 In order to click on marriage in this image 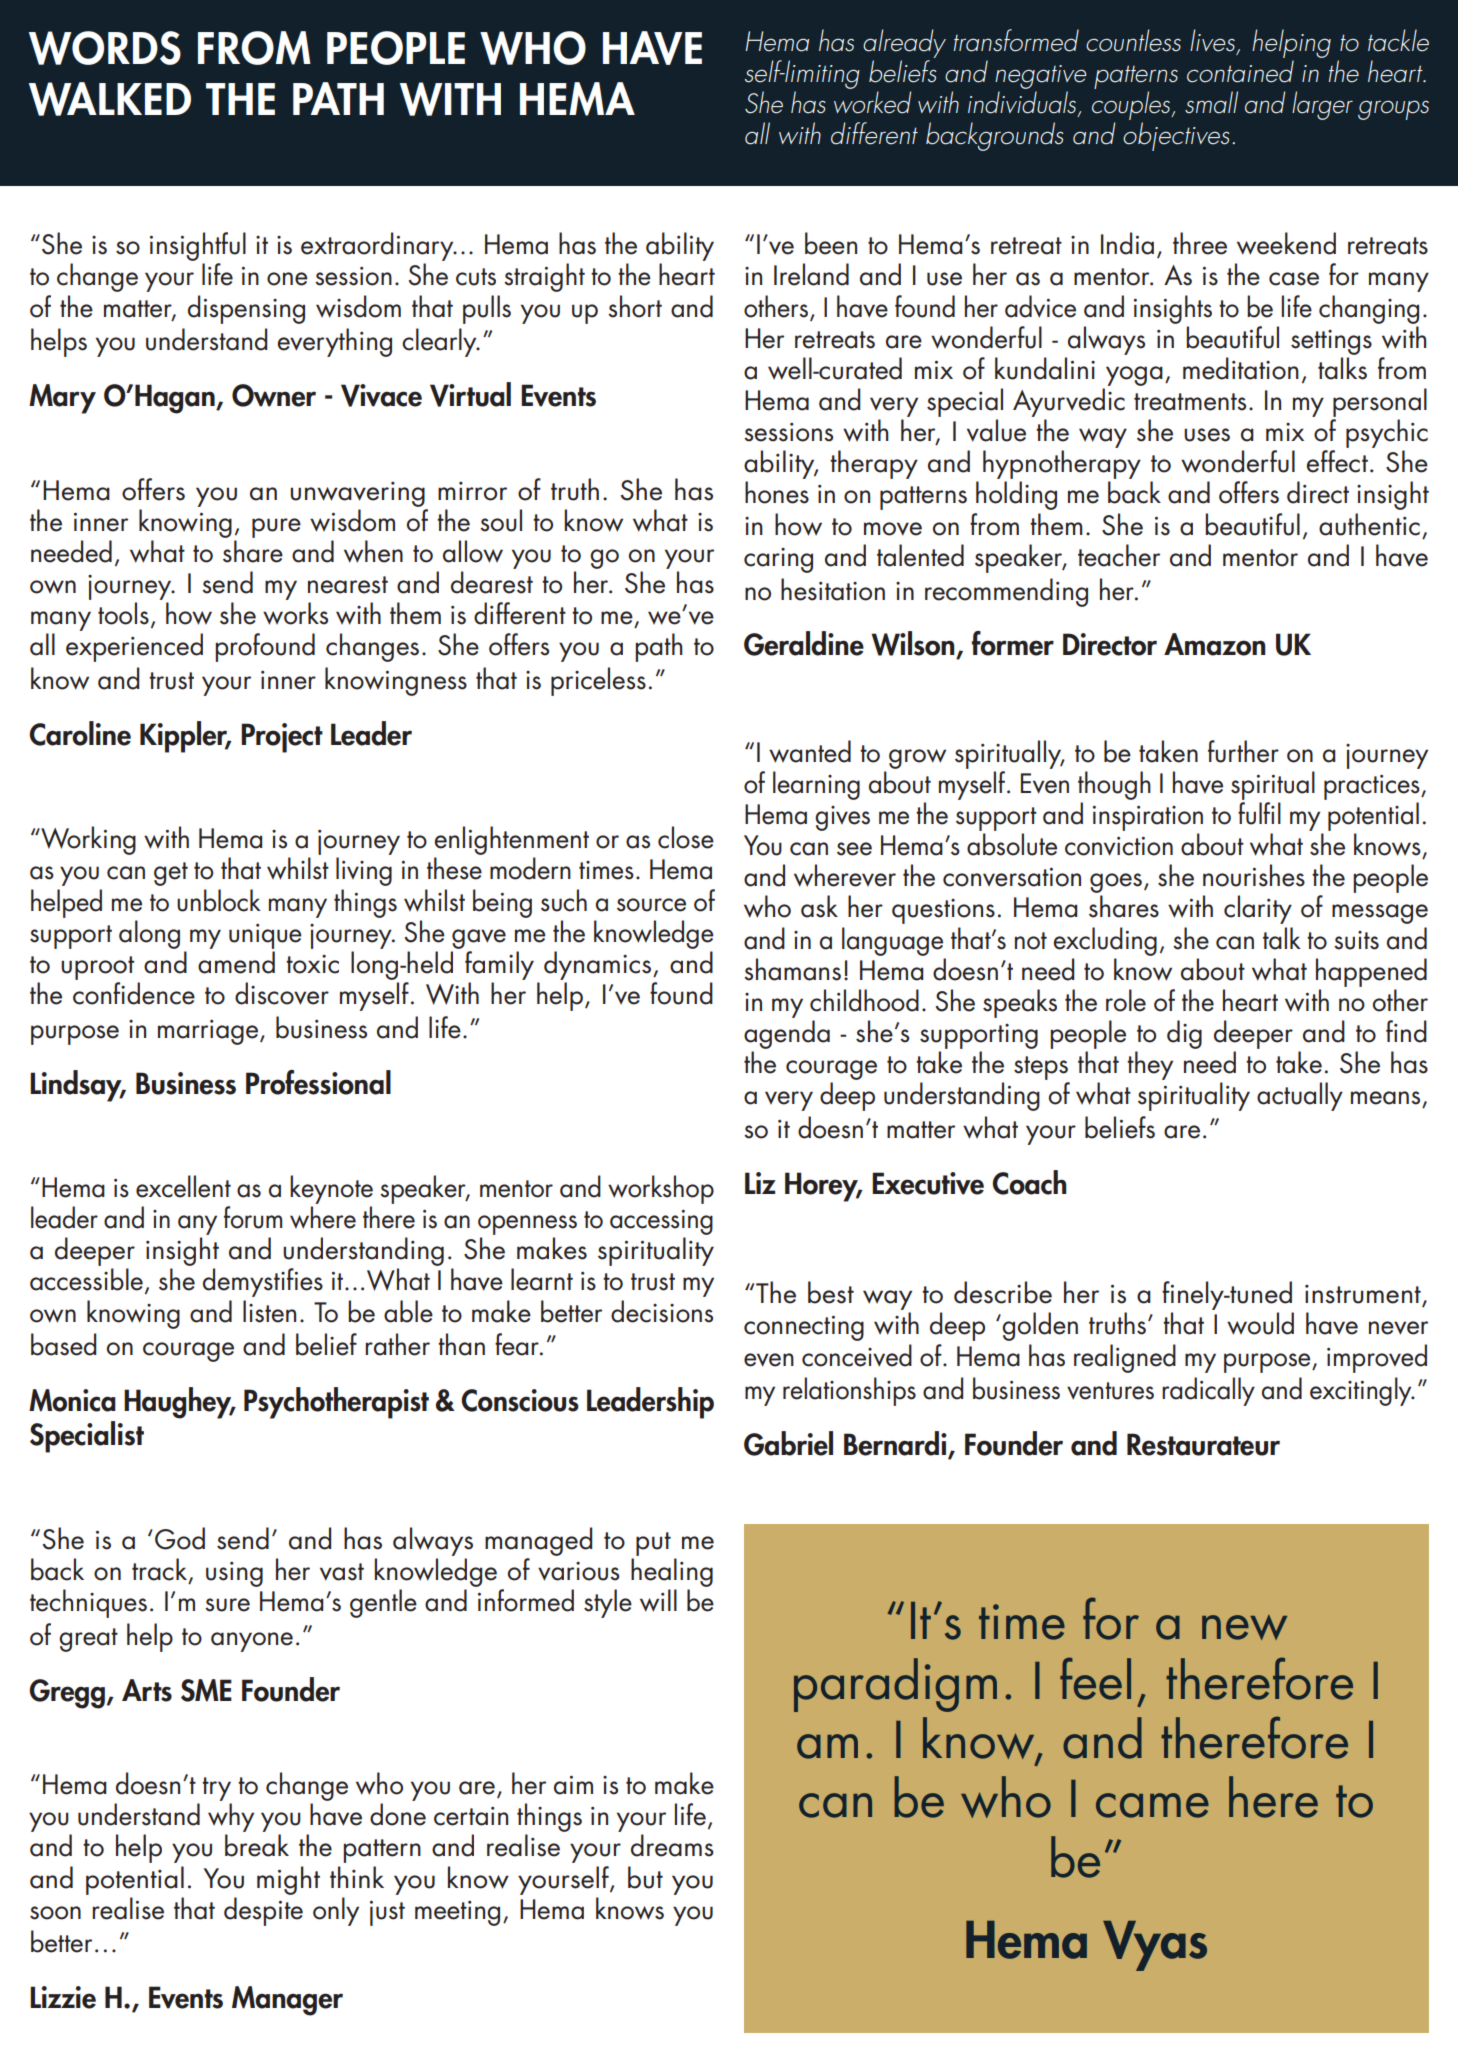, I will do `click(209, 1032)`.
